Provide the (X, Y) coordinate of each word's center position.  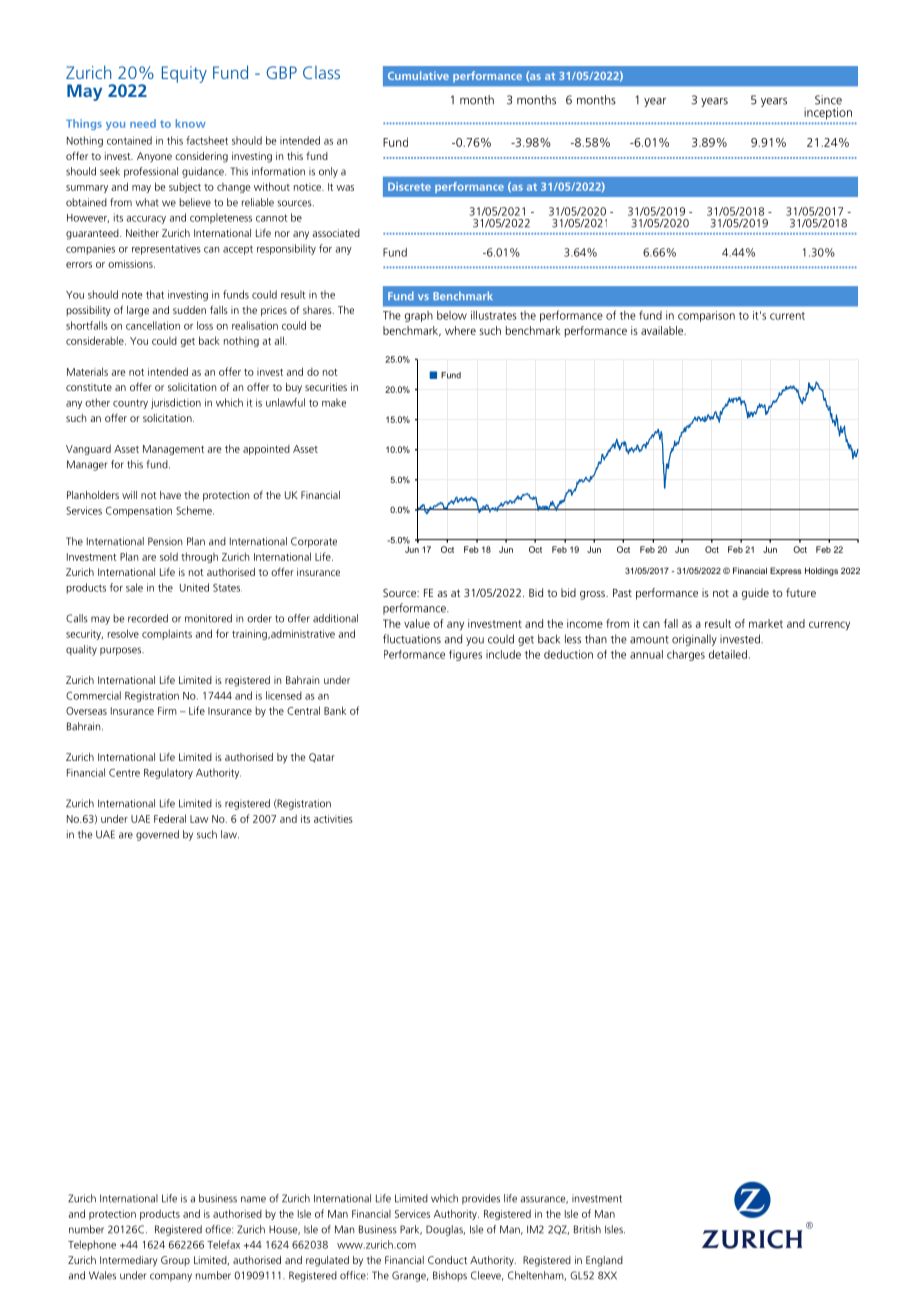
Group (175, 1261)
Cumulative (418, 75)
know (191, 123)
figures (465, 655)
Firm (167, 711)
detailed (728, 654)
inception (828, 113)
